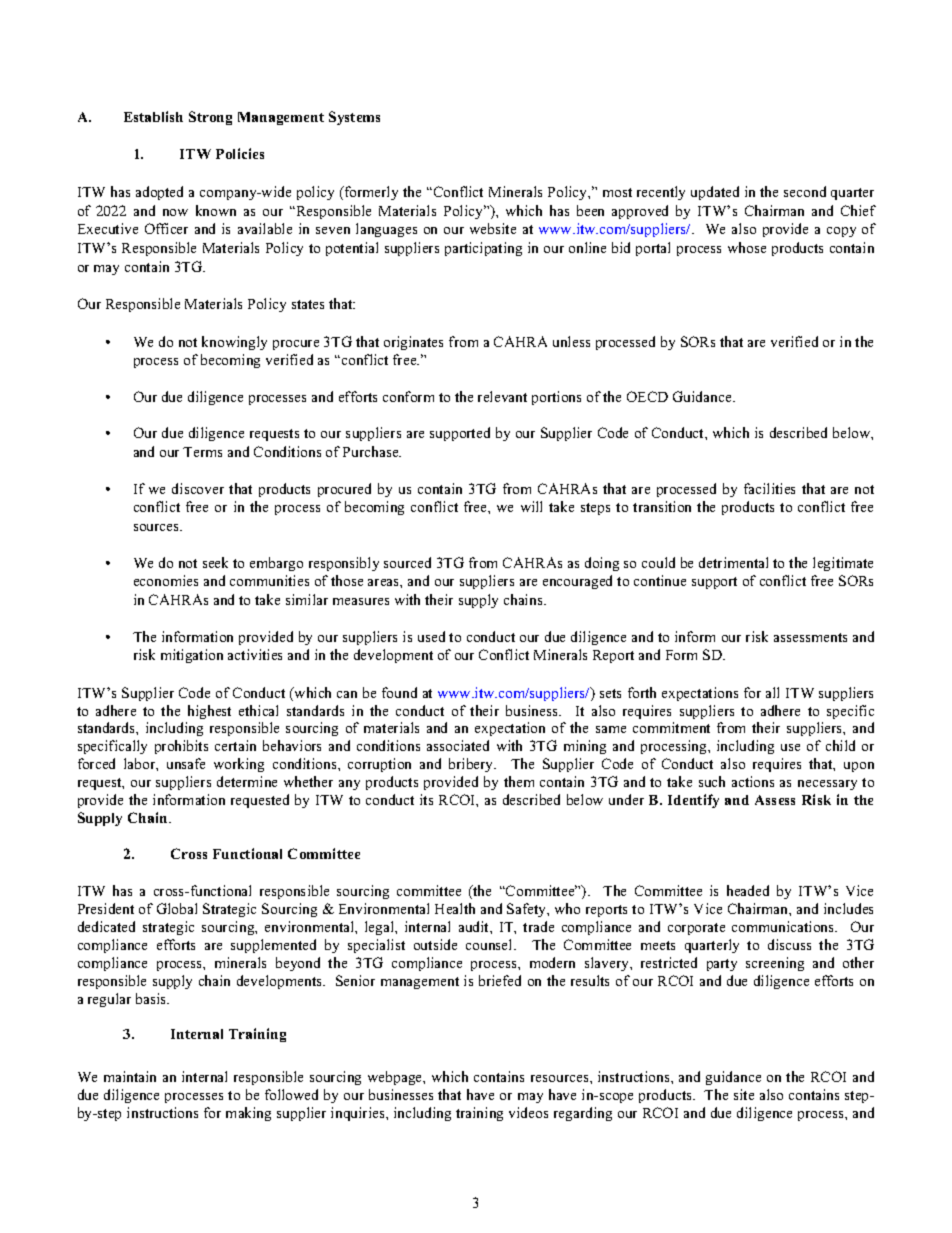 The image size is (952, 1233). I want to click on Strong, so click(210, 118).
